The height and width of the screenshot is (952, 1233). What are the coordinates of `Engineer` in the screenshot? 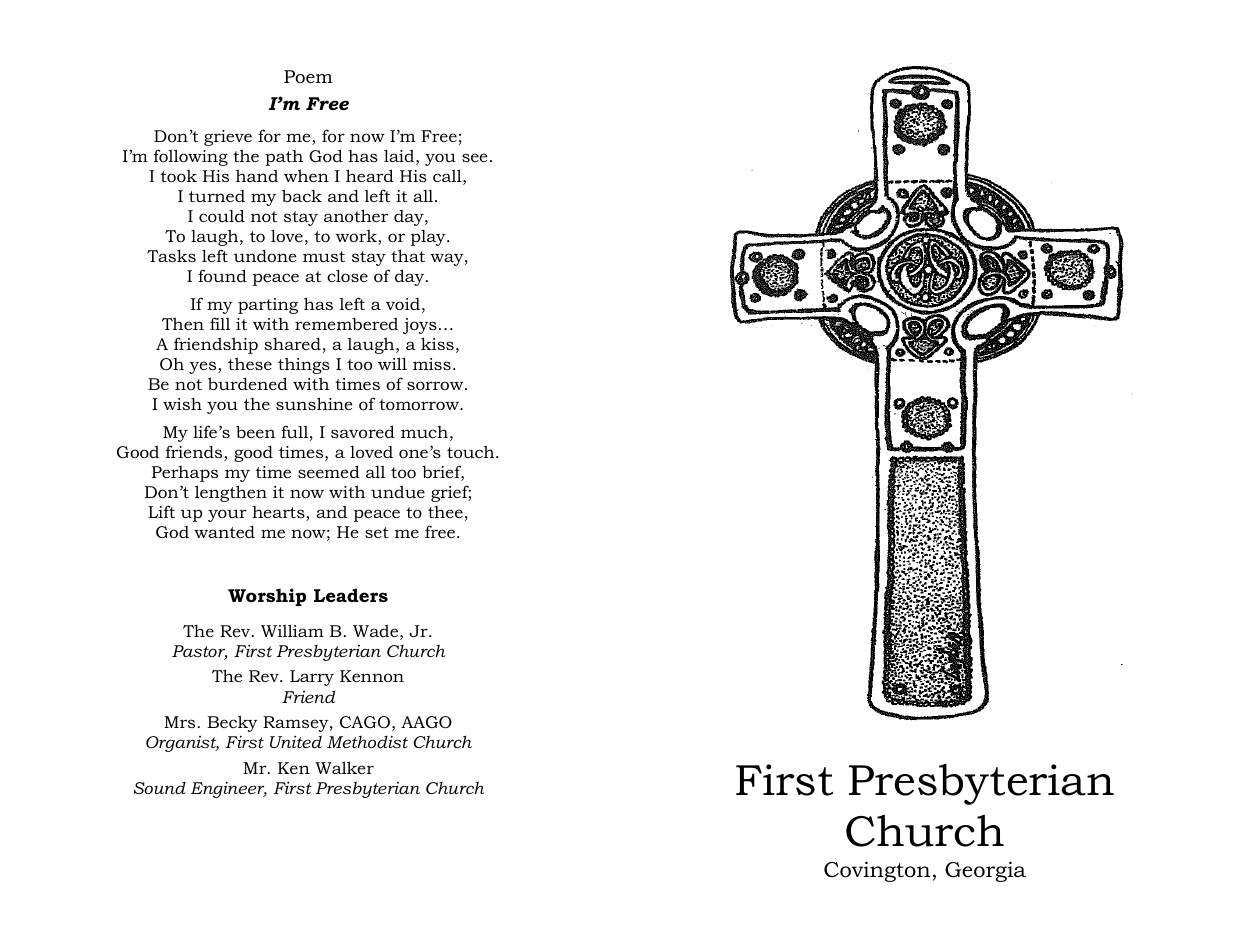 It's located at (229, 790).
